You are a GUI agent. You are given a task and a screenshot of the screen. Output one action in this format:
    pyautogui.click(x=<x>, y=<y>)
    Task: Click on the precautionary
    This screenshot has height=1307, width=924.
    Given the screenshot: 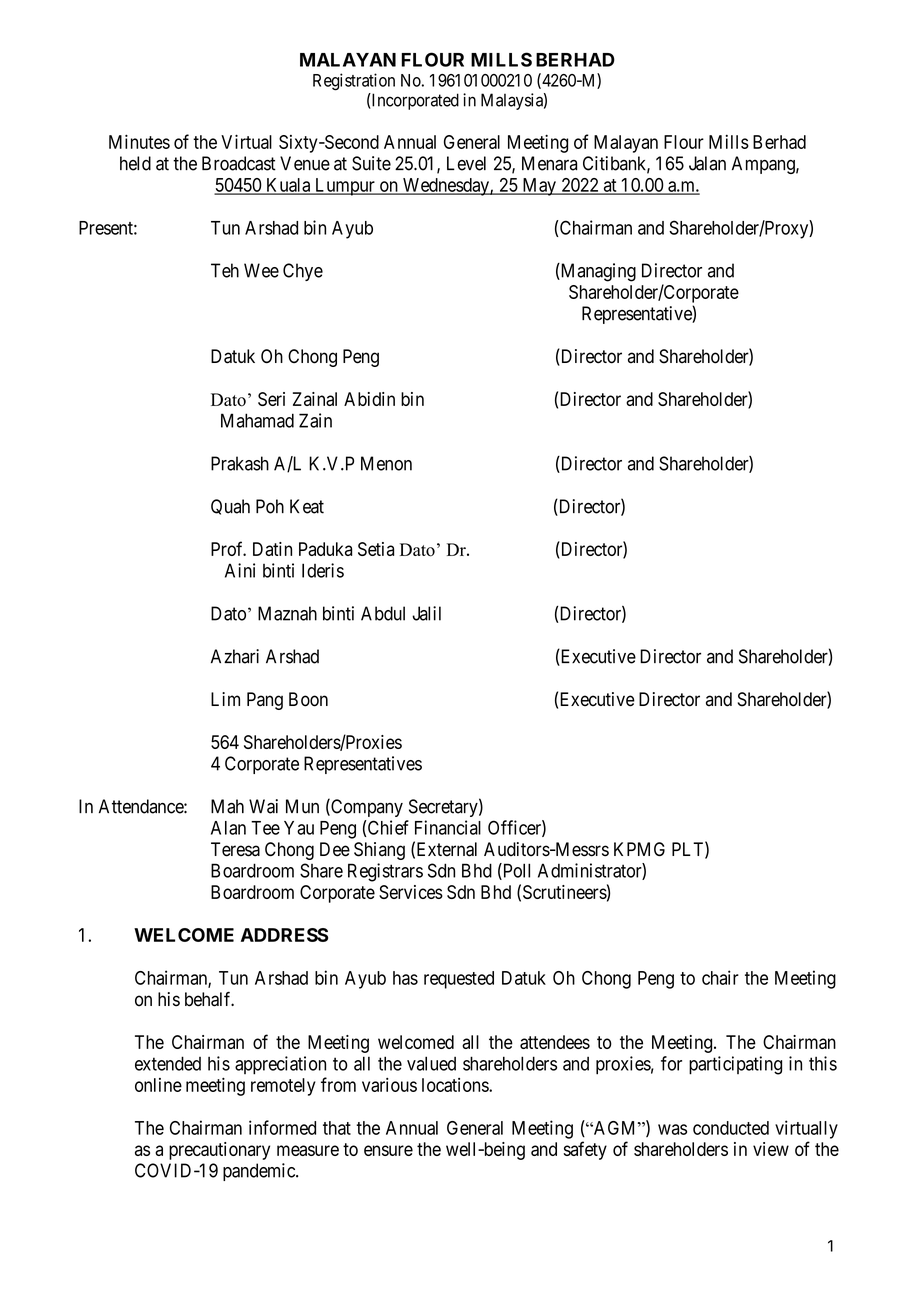 What is the action you would take?
    pyautogui.click(x=219, y=1151)
